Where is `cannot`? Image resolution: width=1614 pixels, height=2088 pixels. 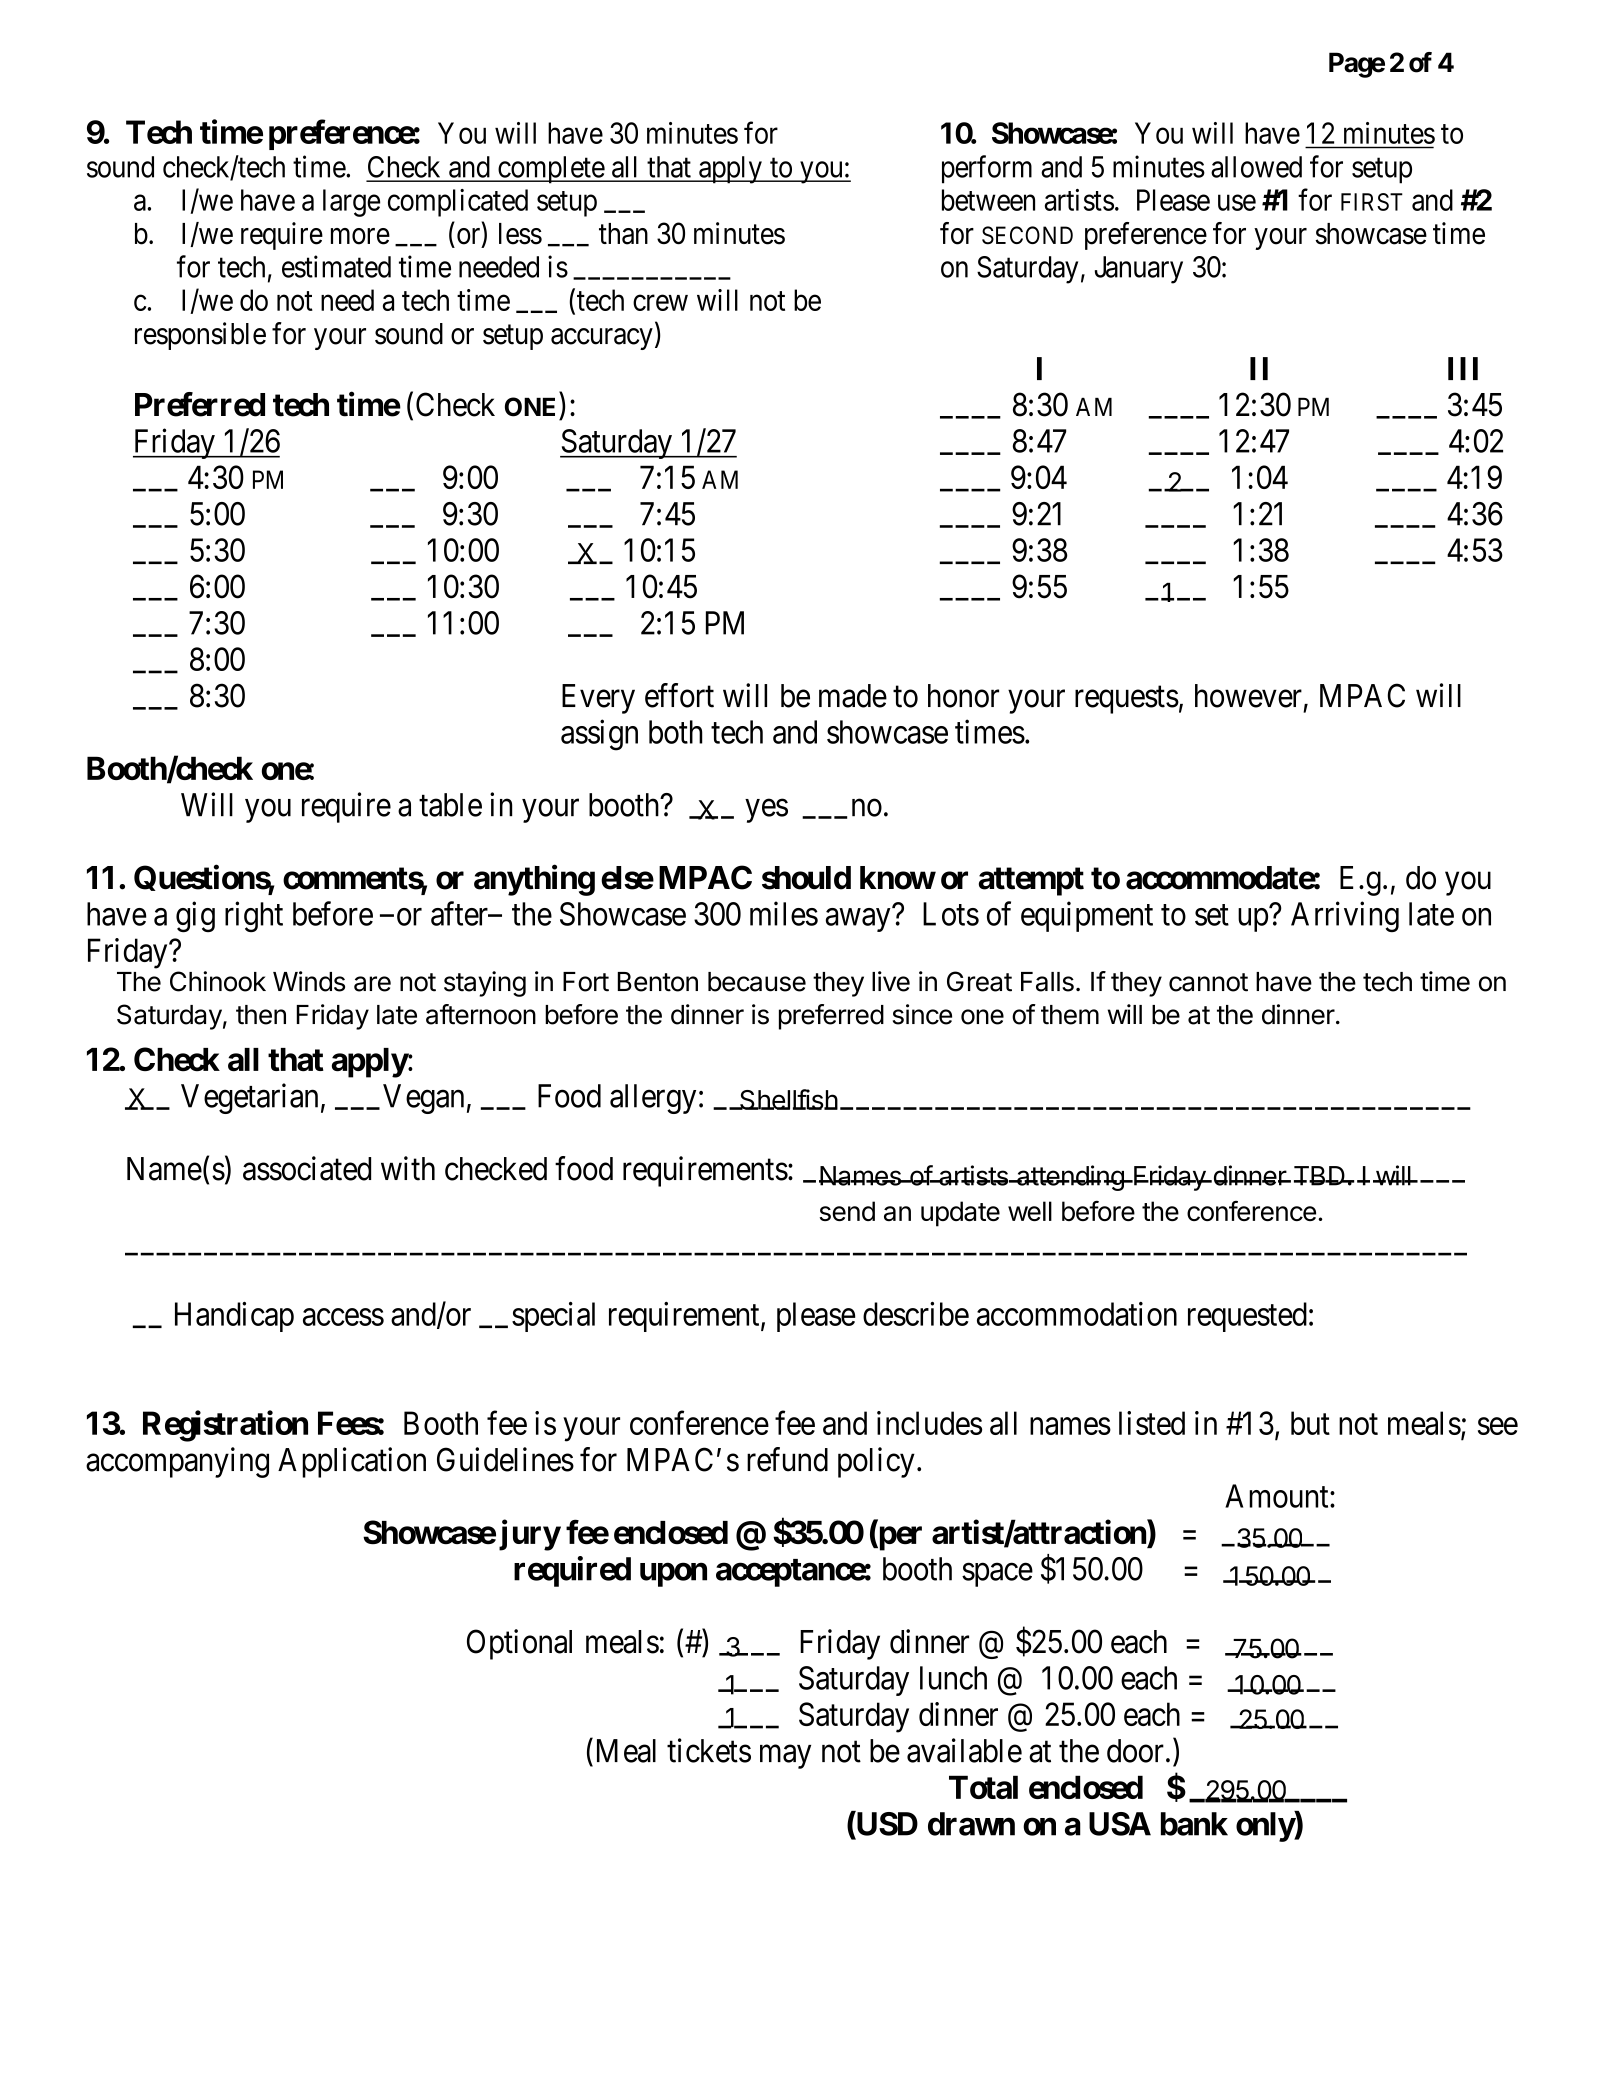
cannot is located at coordinates (1208, 982).
